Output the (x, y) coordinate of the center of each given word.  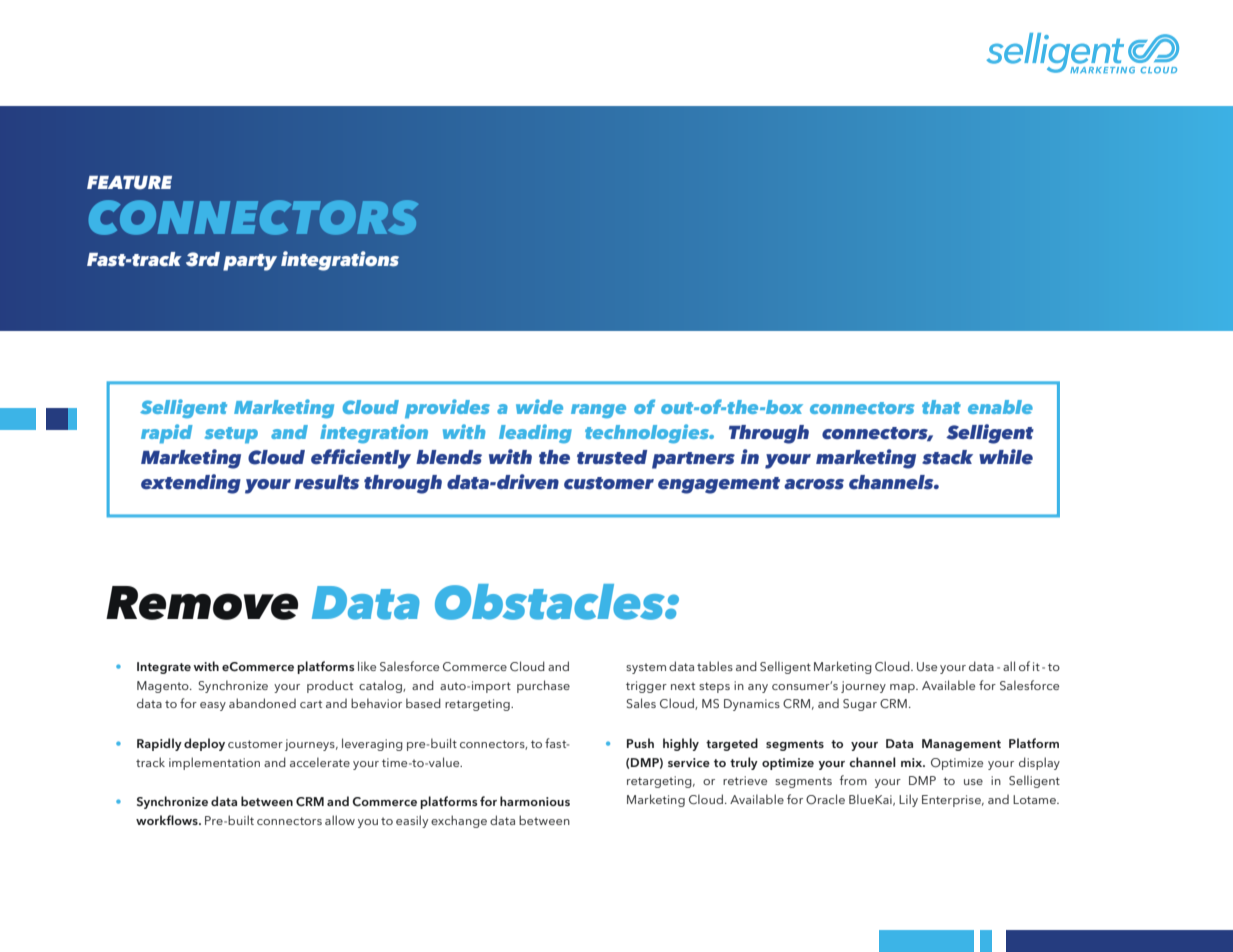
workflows (168, 820)
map (903, 688)
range (598, 411)
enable (1000, 407)
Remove (202, 603)
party (250, 262)
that (941, 407)
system (646, 668)
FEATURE (129, 183)
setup (231, 435)
